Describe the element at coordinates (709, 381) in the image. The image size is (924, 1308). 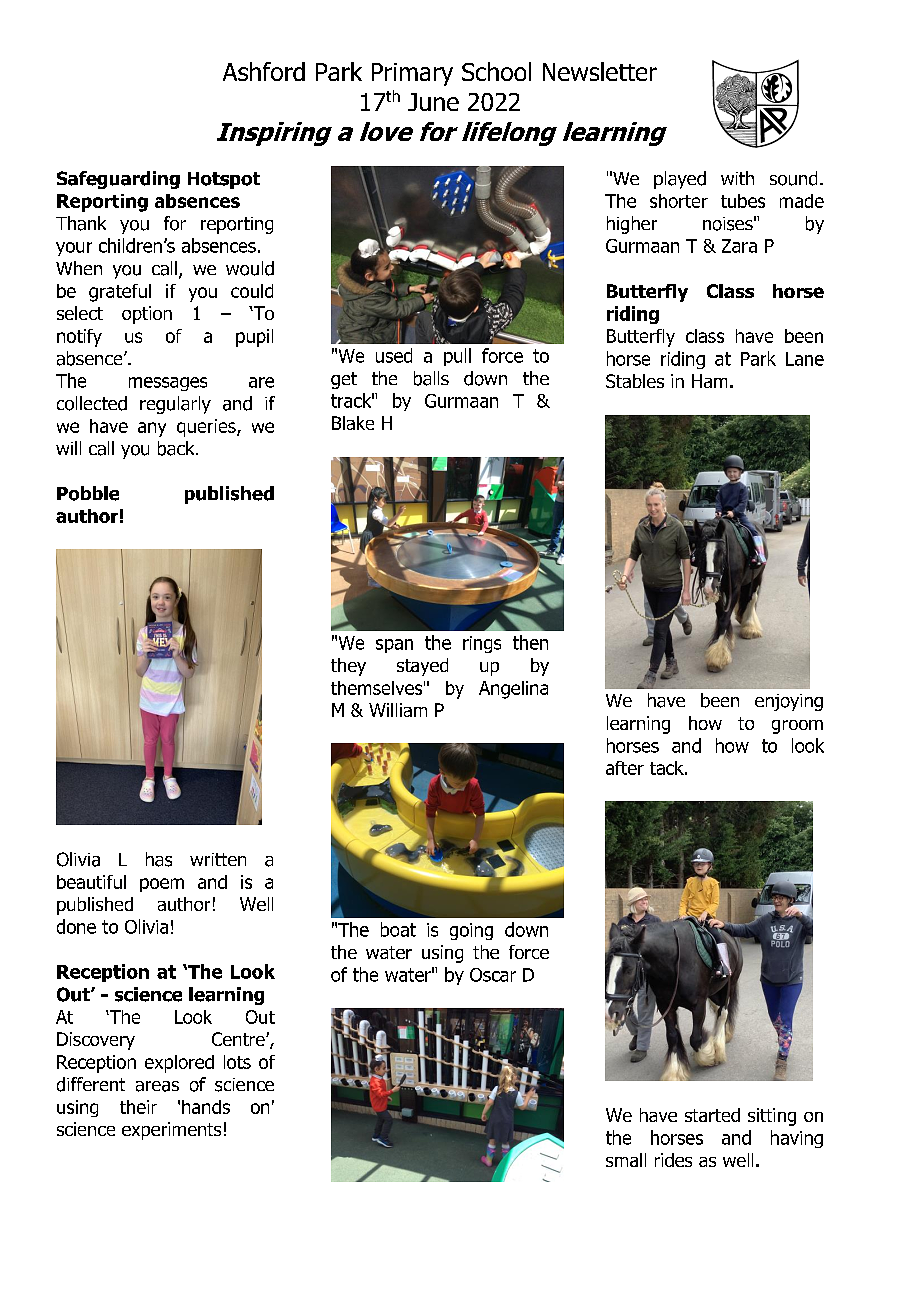
I see `Ham` at that location.
